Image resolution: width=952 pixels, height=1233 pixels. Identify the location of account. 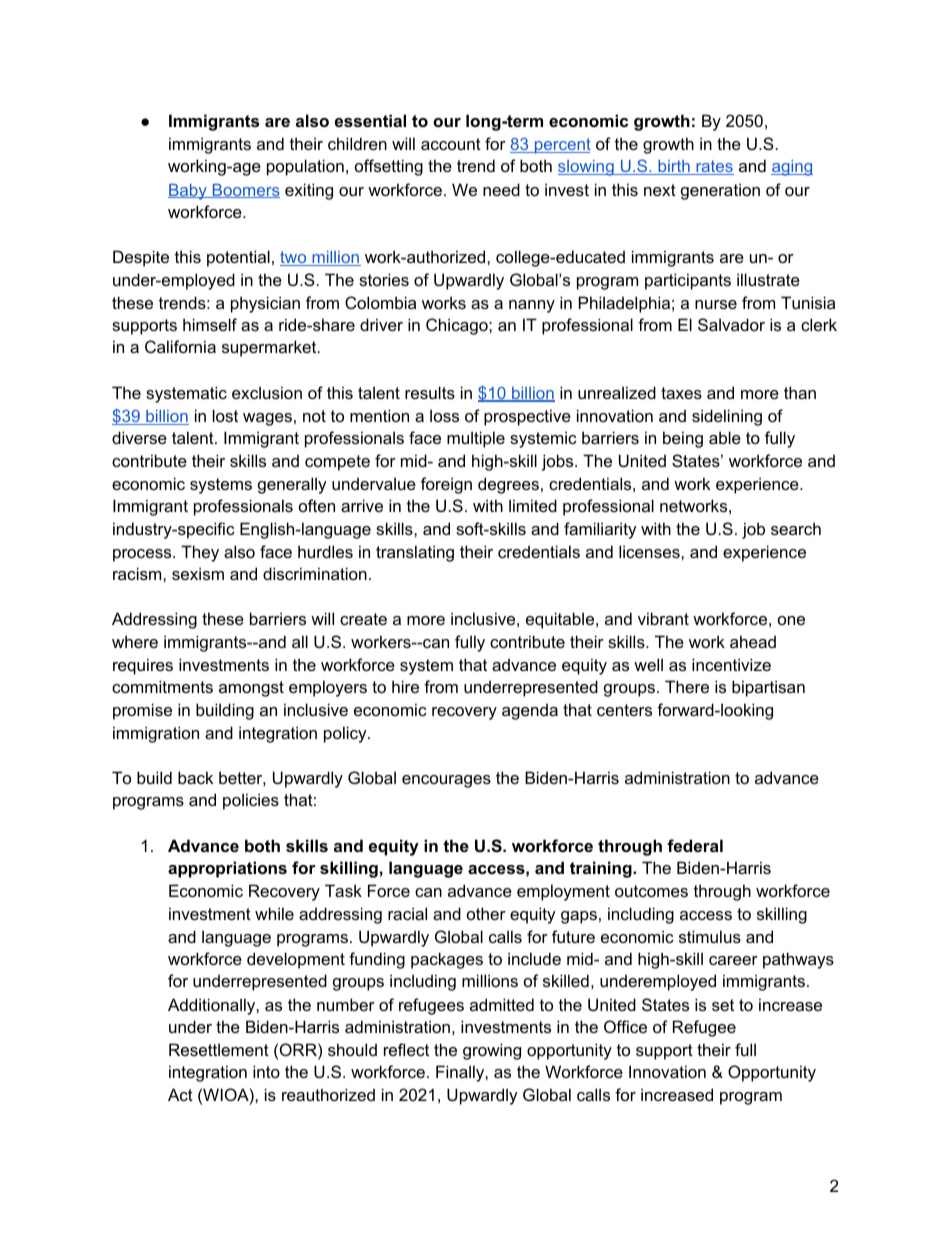
(451, 144).
